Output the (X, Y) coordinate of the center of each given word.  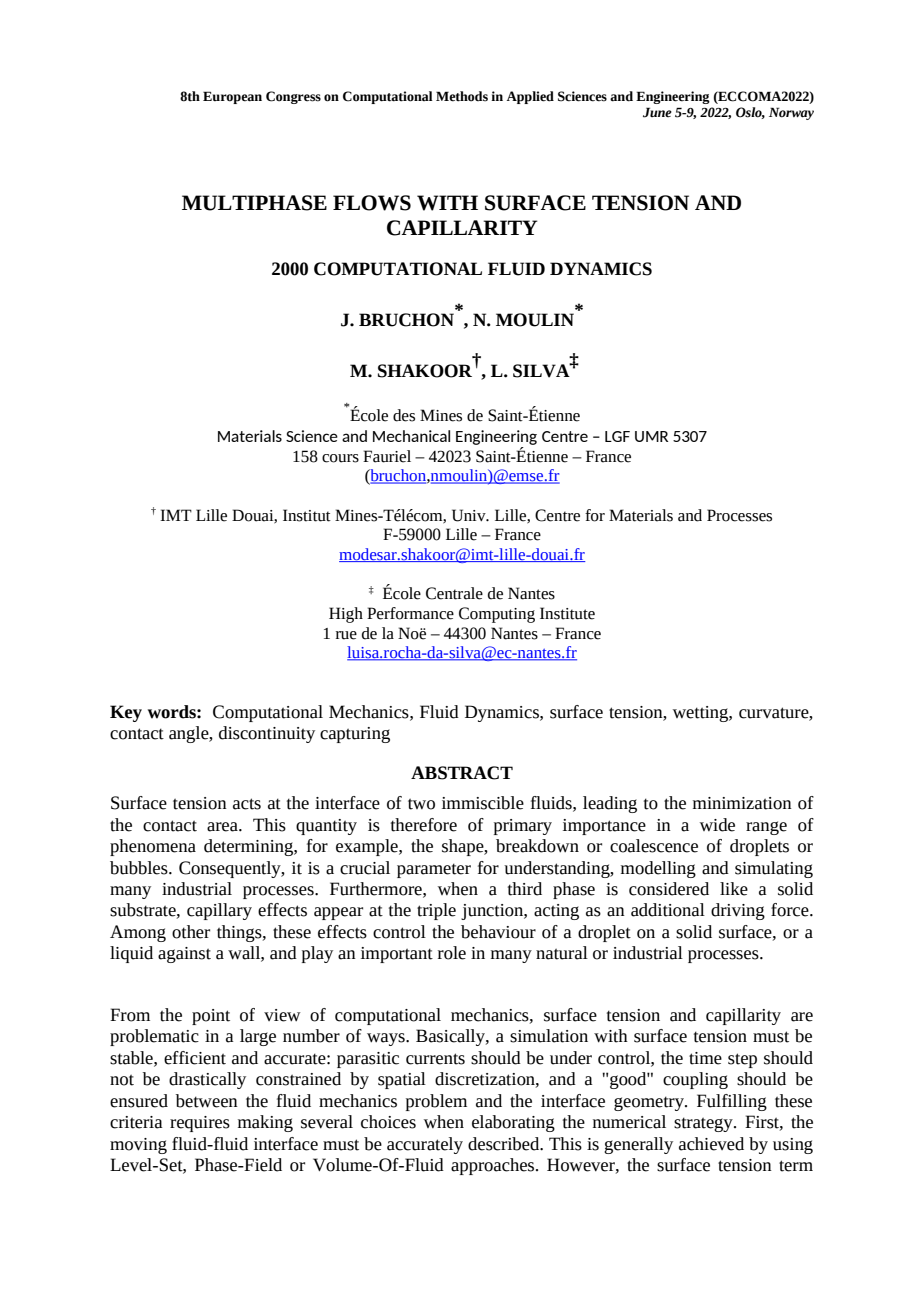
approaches (494, 1166)
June (657, 112)
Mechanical (411, 436)
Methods (462, 96)
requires (200, 1124)
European (232, 97)
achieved (711, 1144)
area (223, 827)
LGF (617, 436)
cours (340, 458)
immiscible (483, 803)
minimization (742, 803)
